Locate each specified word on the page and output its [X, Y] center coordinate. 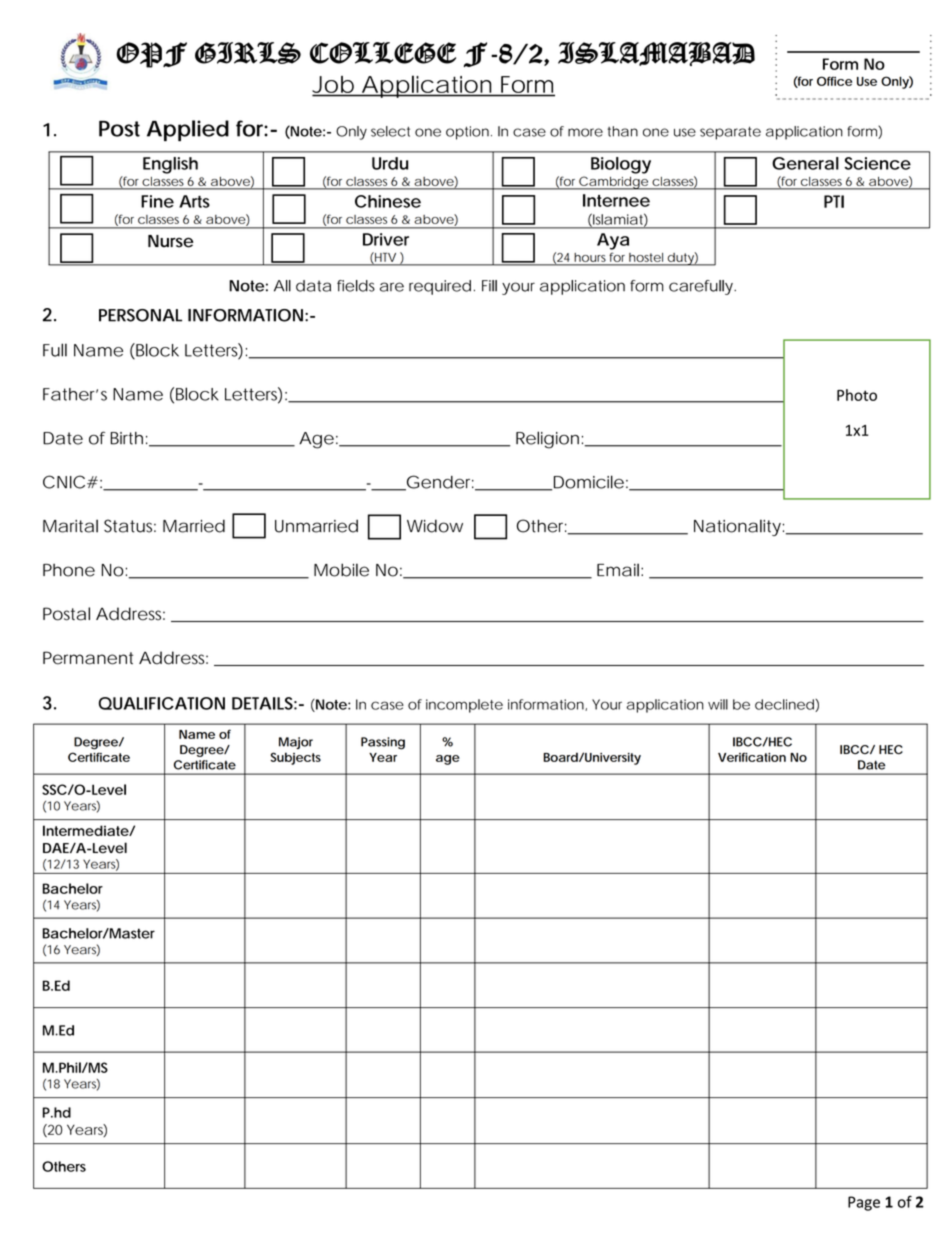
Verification [752, 757]
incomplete [464, 706]
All [282, 286]
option [469, 133]
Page [864, 1203]
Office [834, 81]
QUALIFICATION [162, 703]
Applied [188, 130]
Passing [383, 743]
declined [785, 705]
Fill [489, 286]
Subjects [296, 758]
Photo [857, 395]
